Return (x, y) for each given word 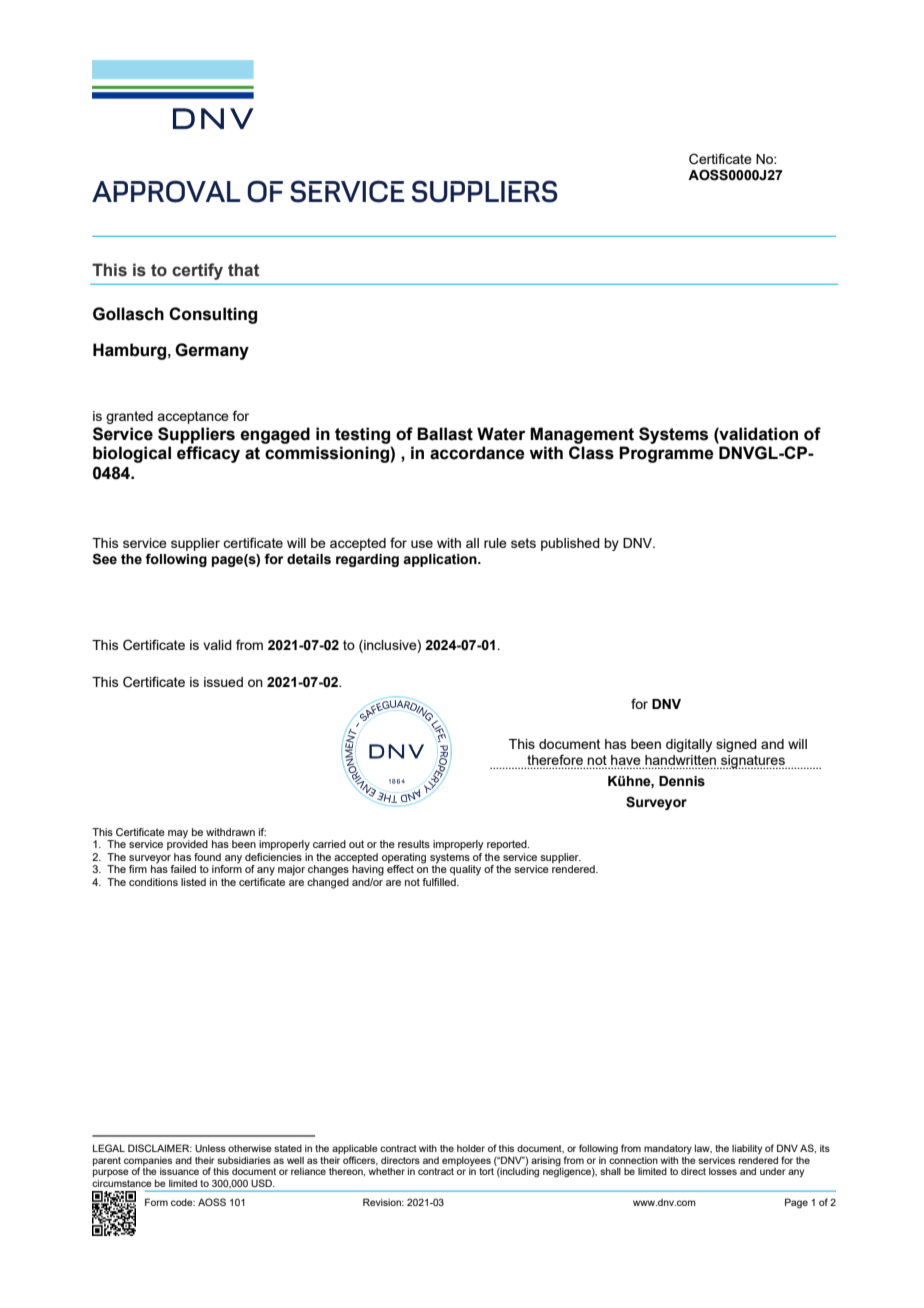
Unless (210, 1148)
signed (736, 745)
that (243, 270)
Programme (666, 454)
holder (471, 1148)
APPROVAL (166, 191)
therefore (555, 759)
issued (223, 682)
